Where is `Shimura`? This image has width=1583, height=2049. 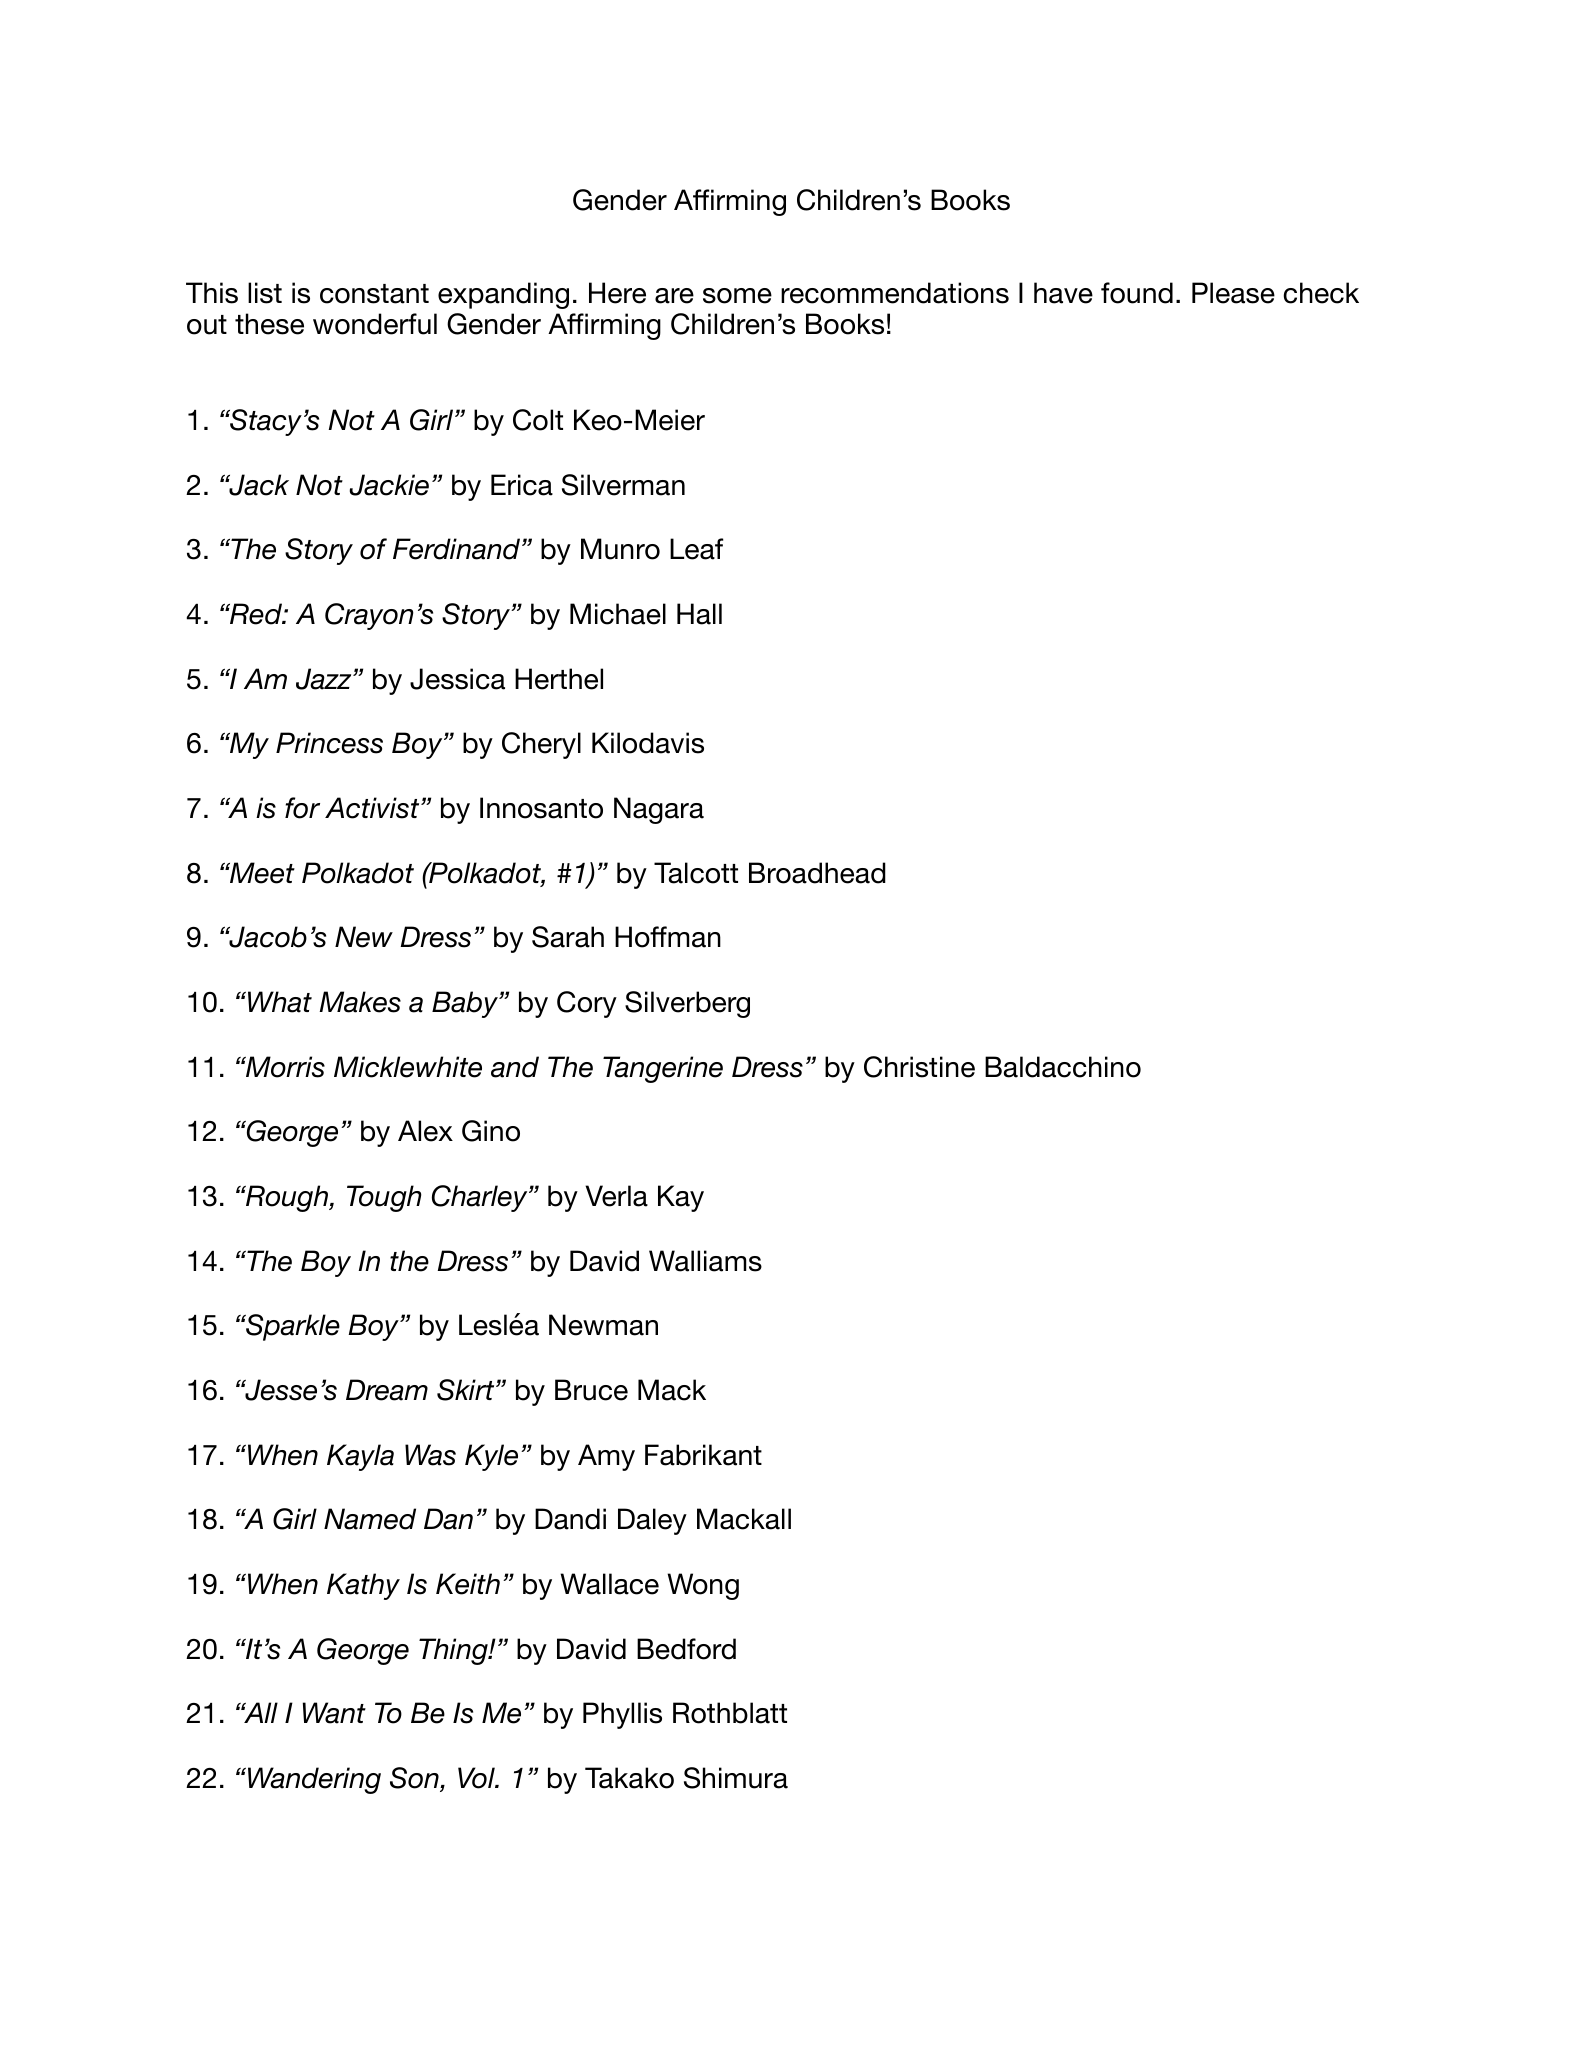 Shimura is located at coordinates (736, 1778).
